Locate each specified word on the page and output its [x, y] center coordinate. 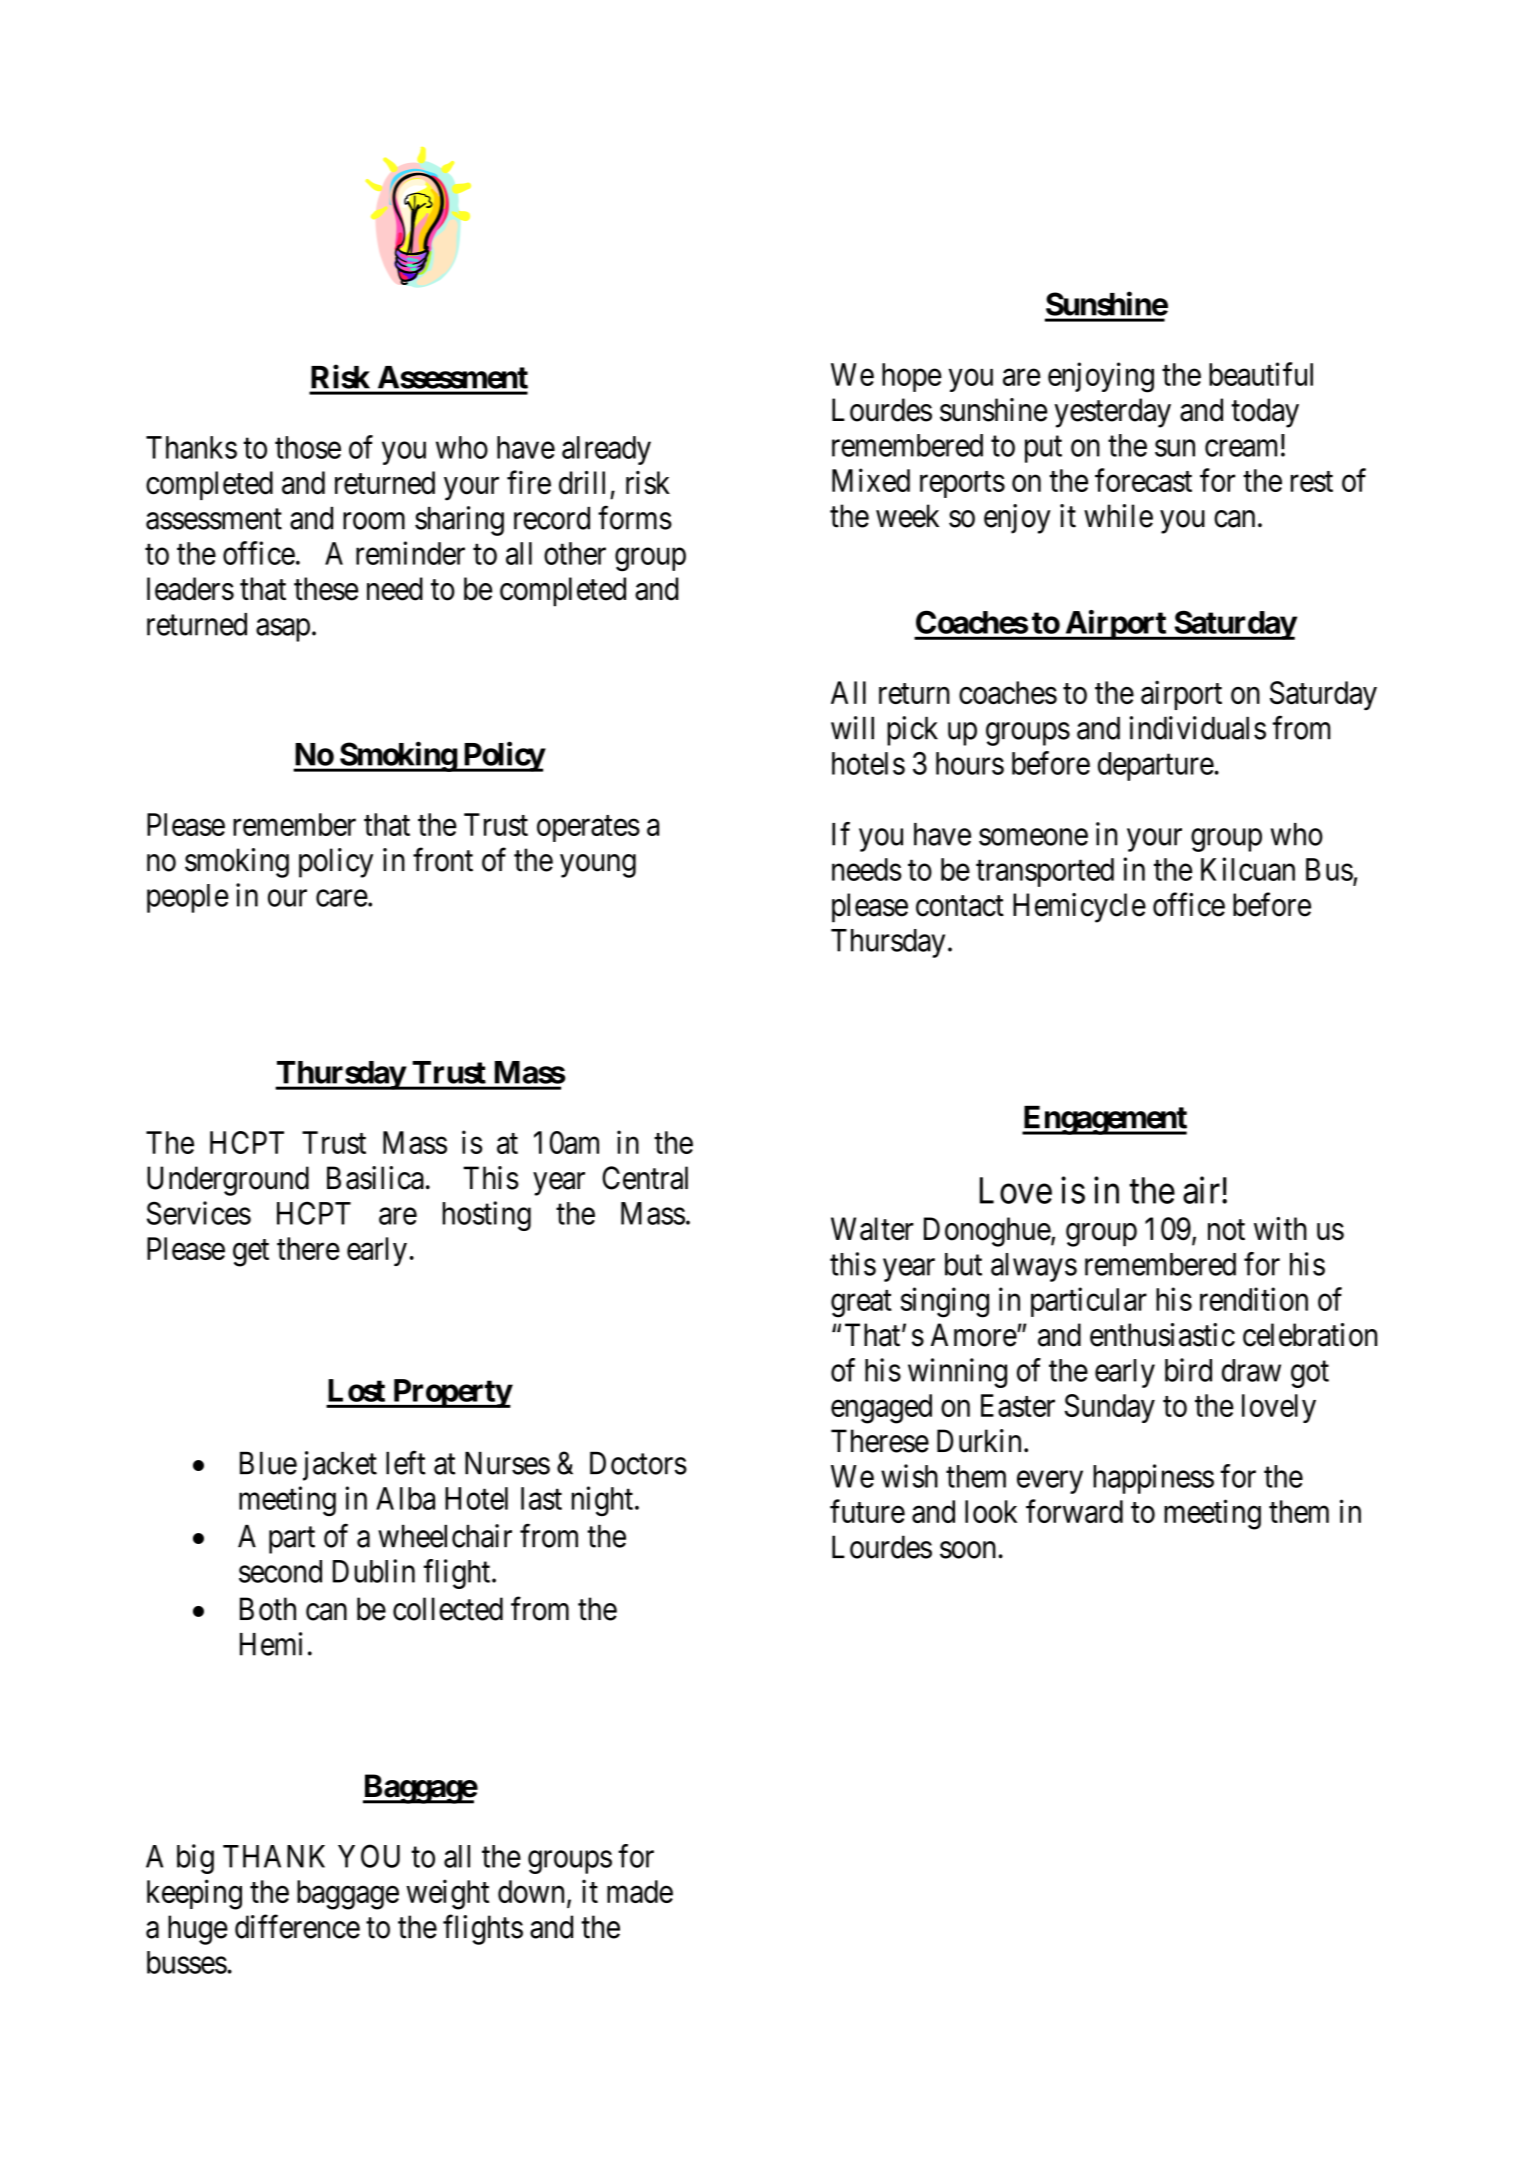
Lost [356, 1390]
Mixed [871, 480]
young [598, 866]
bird [1188, 1370]
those [308, 447]
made [640, 1891]
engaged [881, 1409]
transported [1045, 872]
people [188, 898]
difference [297, 1927]
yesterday [1112, 413]
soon [969, 1550]
